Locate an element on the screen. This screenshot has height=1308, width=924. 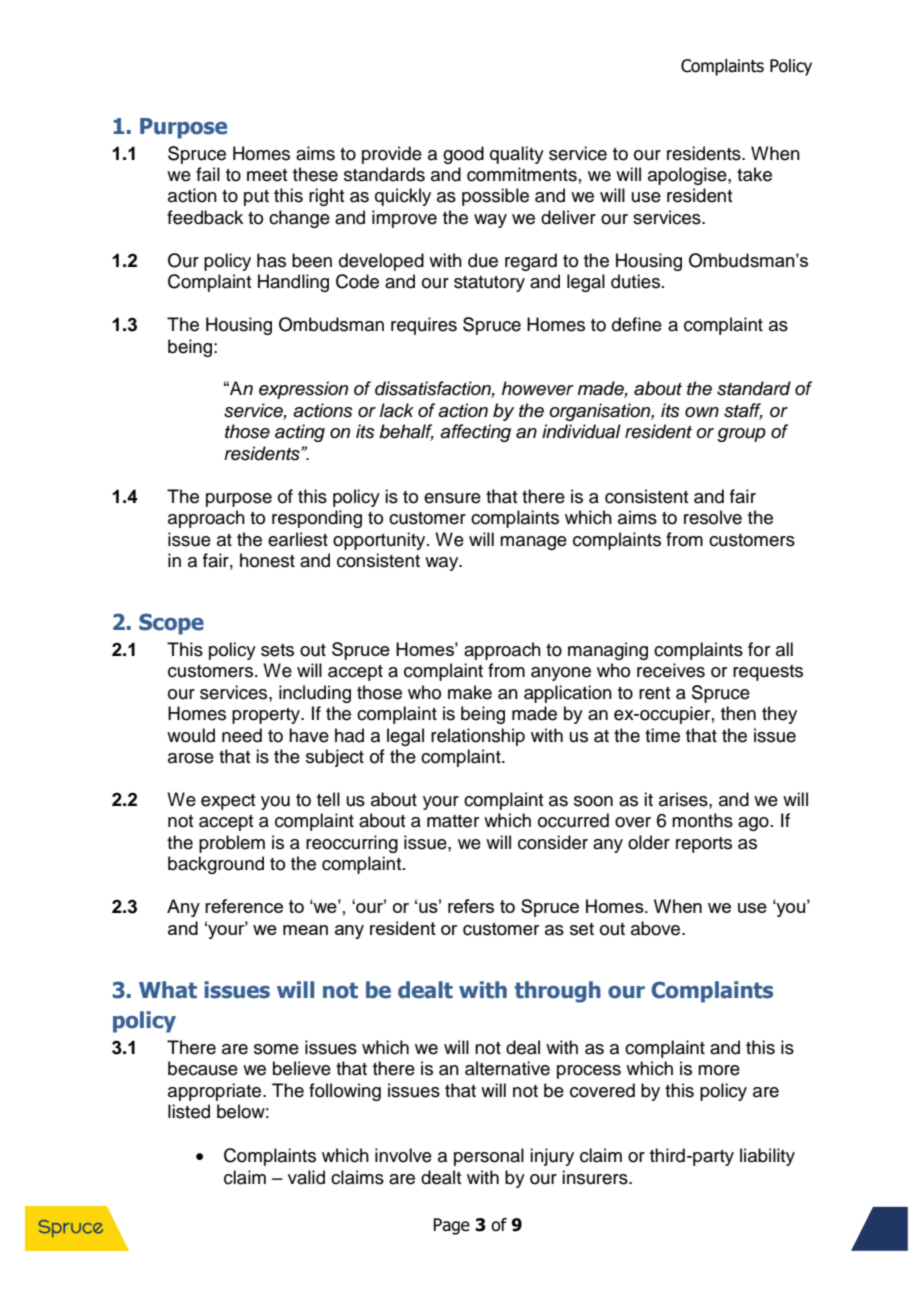
possible is located at coordinates (495, 197).
